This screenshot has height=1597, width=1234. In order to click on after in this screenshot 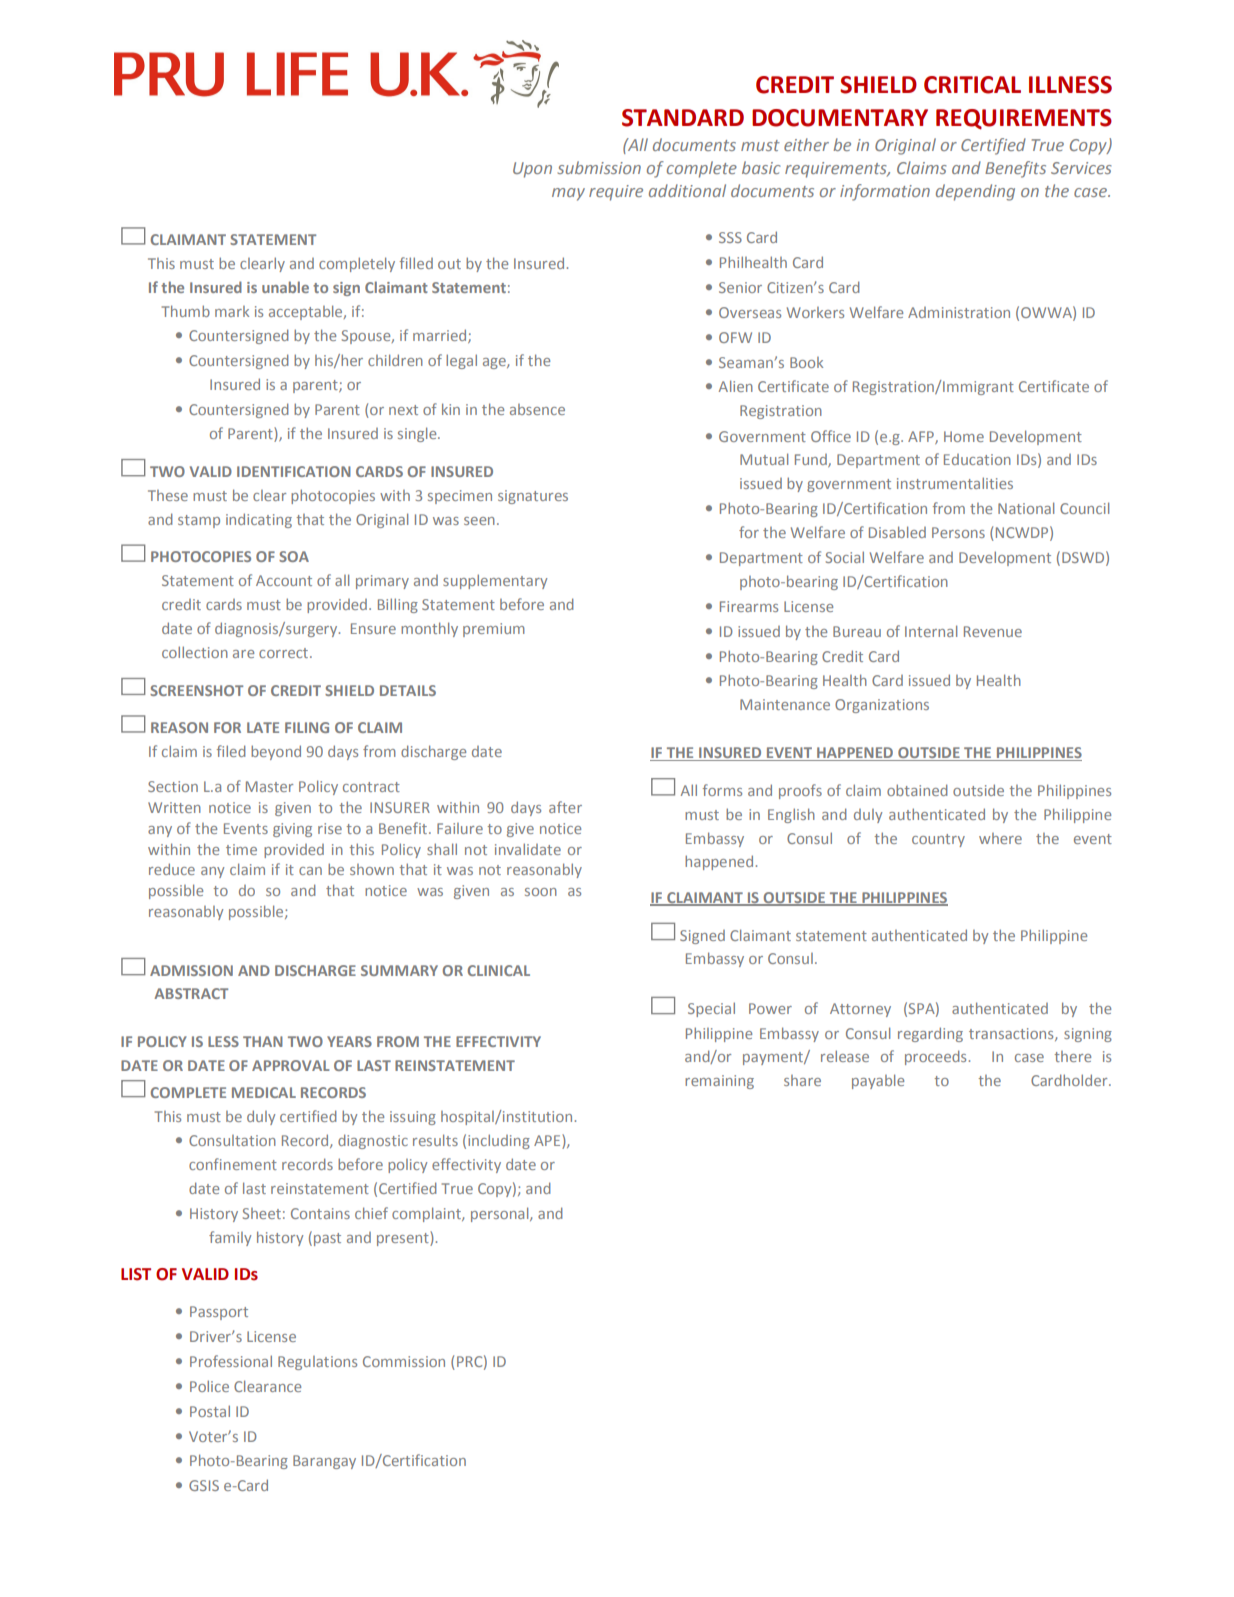, I will do `click(565, 807)`.
